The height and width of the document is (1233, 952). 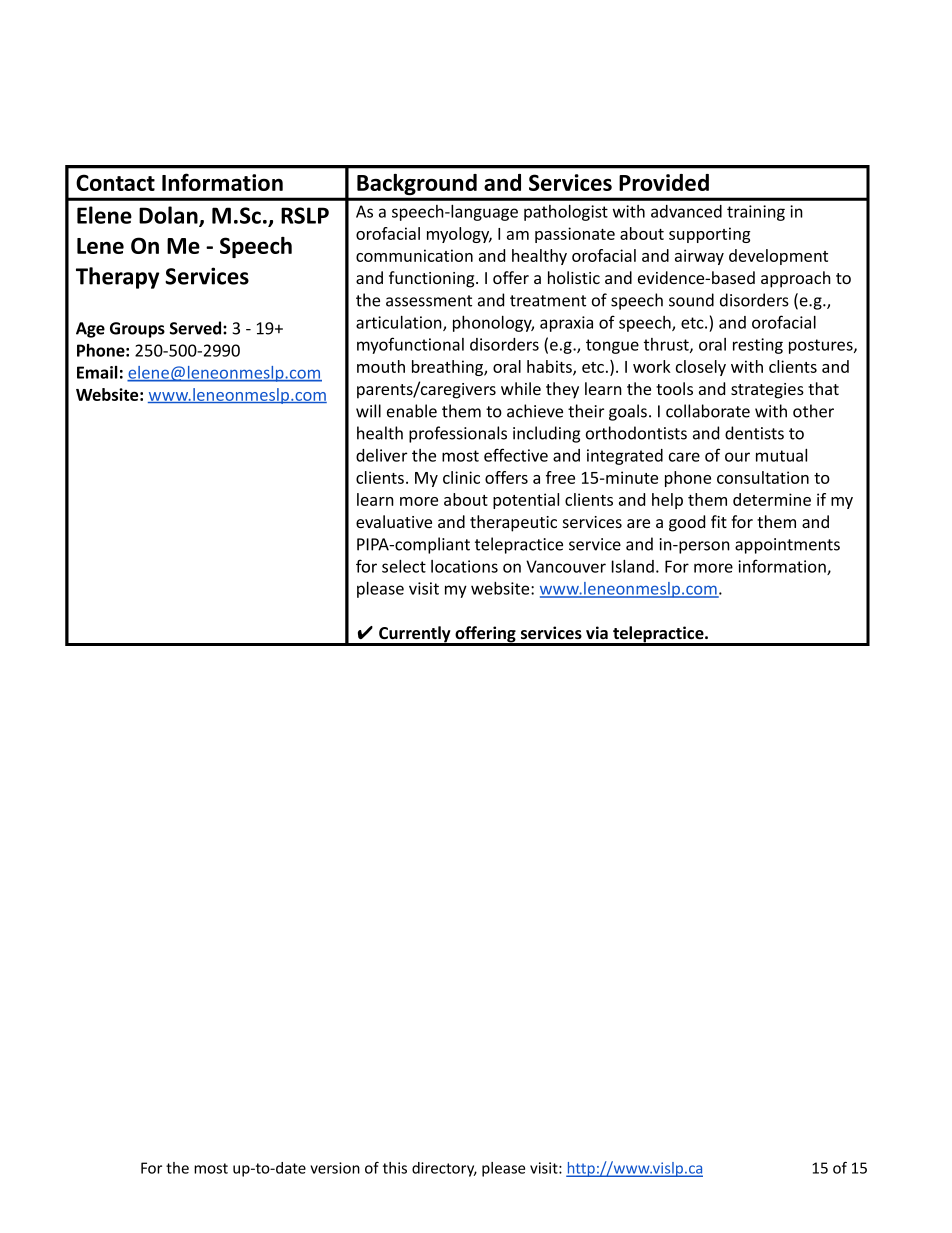 I want to click on therapeutic, so click(x=513, y=523).
